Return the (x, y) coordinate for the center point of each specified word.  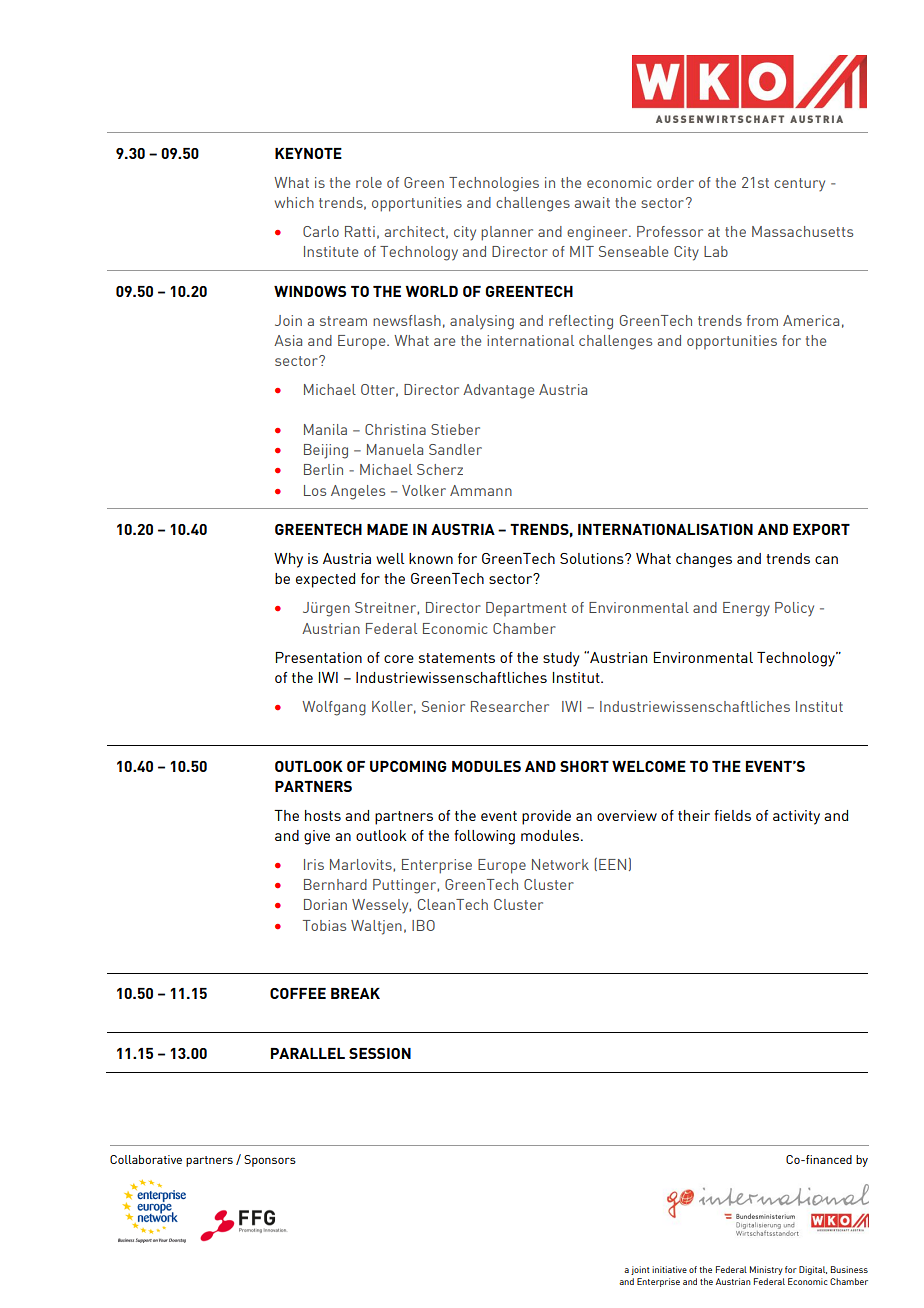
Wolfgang (334, 708)
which (294, 202)
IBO (423, 925)
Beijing (326, 451)
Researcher (510, 706)
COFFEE (298, 993)
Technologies (494, 184)
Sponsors (270, 1161)
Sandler (455, 449)
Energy (746, 609)
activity (796, 817)
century (799, 185)
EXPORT (821, 529)
